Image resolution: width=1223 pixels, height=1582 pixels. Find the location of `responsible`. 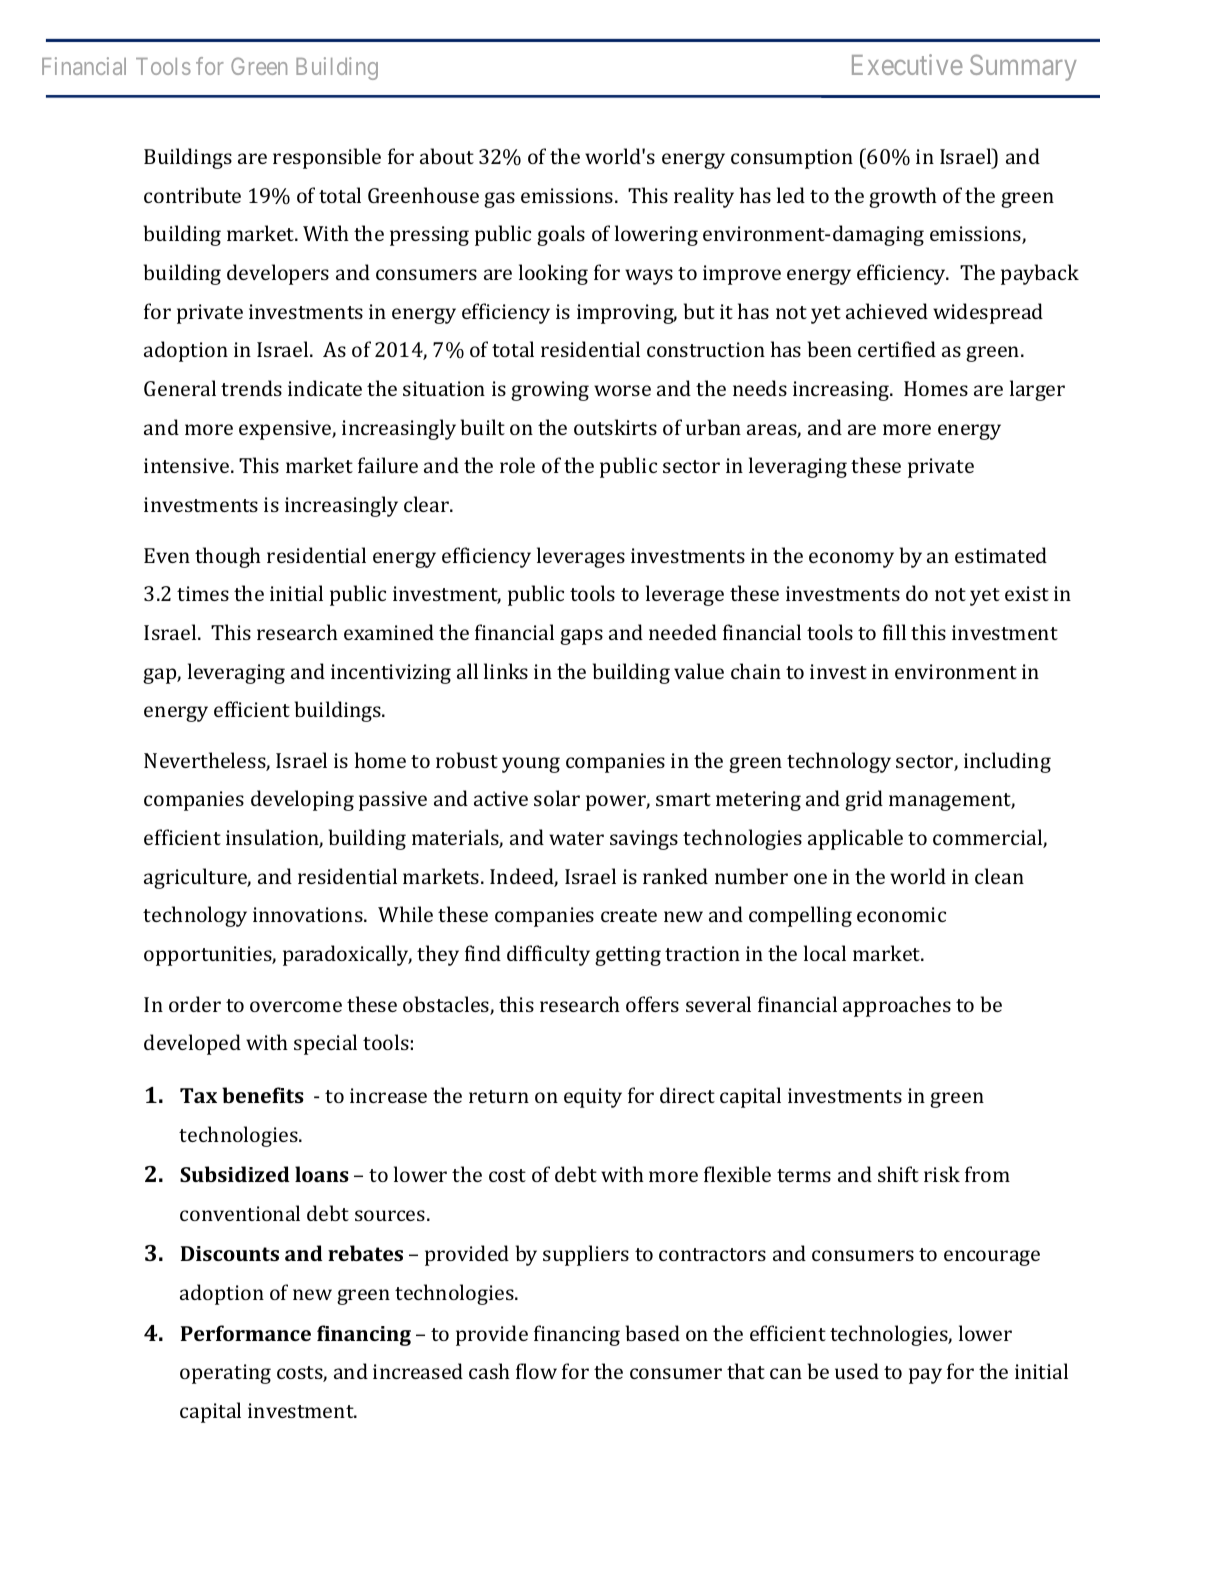

responsible is located at coordinates (327, 158).
